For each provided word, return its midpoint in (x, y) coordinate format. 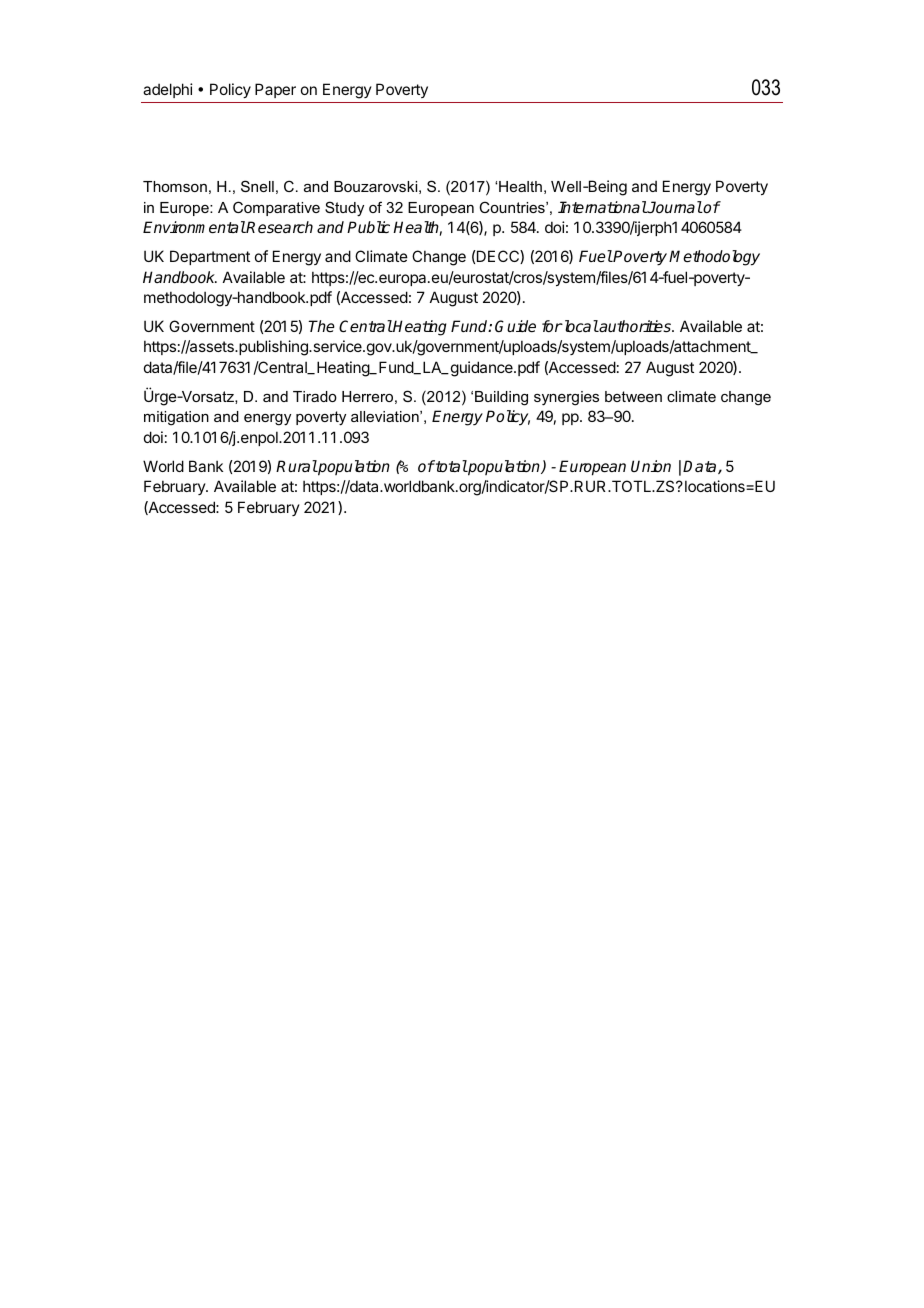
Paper (275, 90)
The (321, 326)
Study (344, 209)
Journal (674, 207)
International (602, 207)
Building (501, 398)
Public (368, 227)
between (633, 396)
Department (210, 257)
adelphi (168, 90)
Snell (257, 186)
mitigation (176, 418)
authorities (635, 326)
